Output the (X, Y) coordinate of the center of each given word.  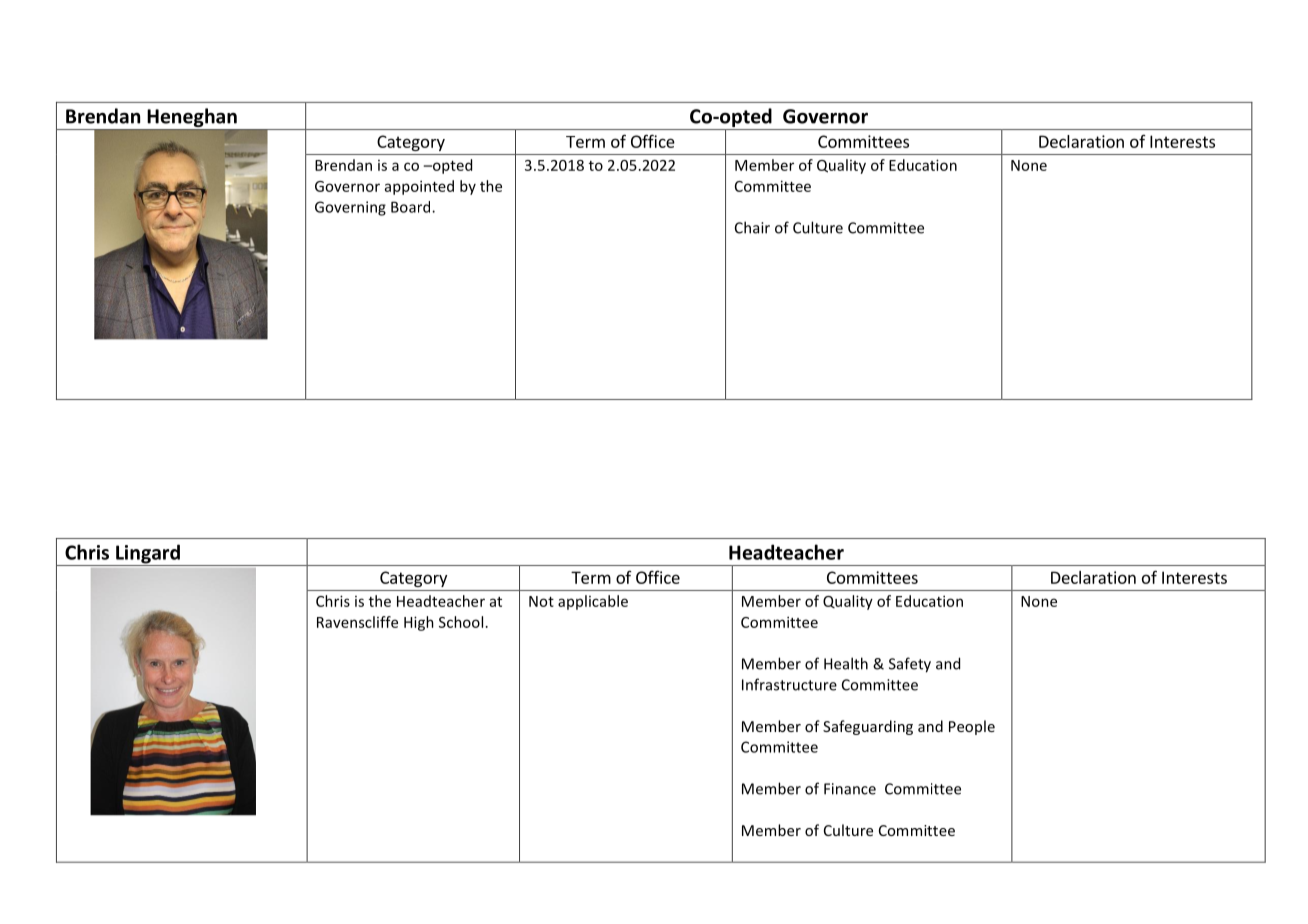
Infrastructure (789, 684)
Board (412, 207)
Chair (752, 227)
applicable (593, 602)
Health (846, 663)
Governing (350, 208)
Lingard (148, 555)
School (461, 622)
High (419, 623)
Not (541, 601)
